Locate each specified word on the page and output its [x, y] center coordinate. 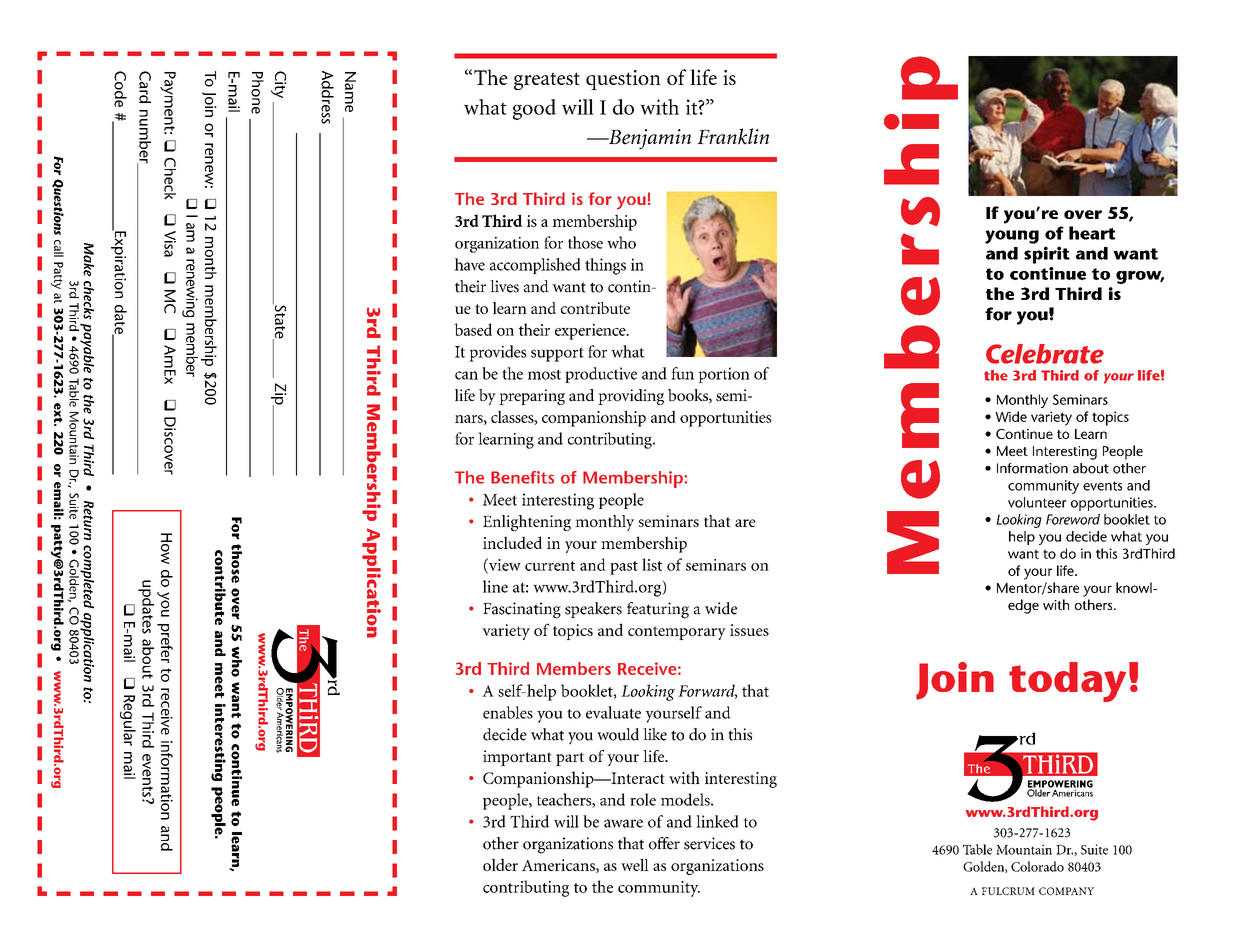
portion [724, 375]
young [1012, 237]
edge [1023, 606]
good [534, 109]
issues [749, 630]
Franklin [733, 136]
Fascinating [522, 610]
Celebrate [1045, 354]
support [557, 354]
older [500, 864]
